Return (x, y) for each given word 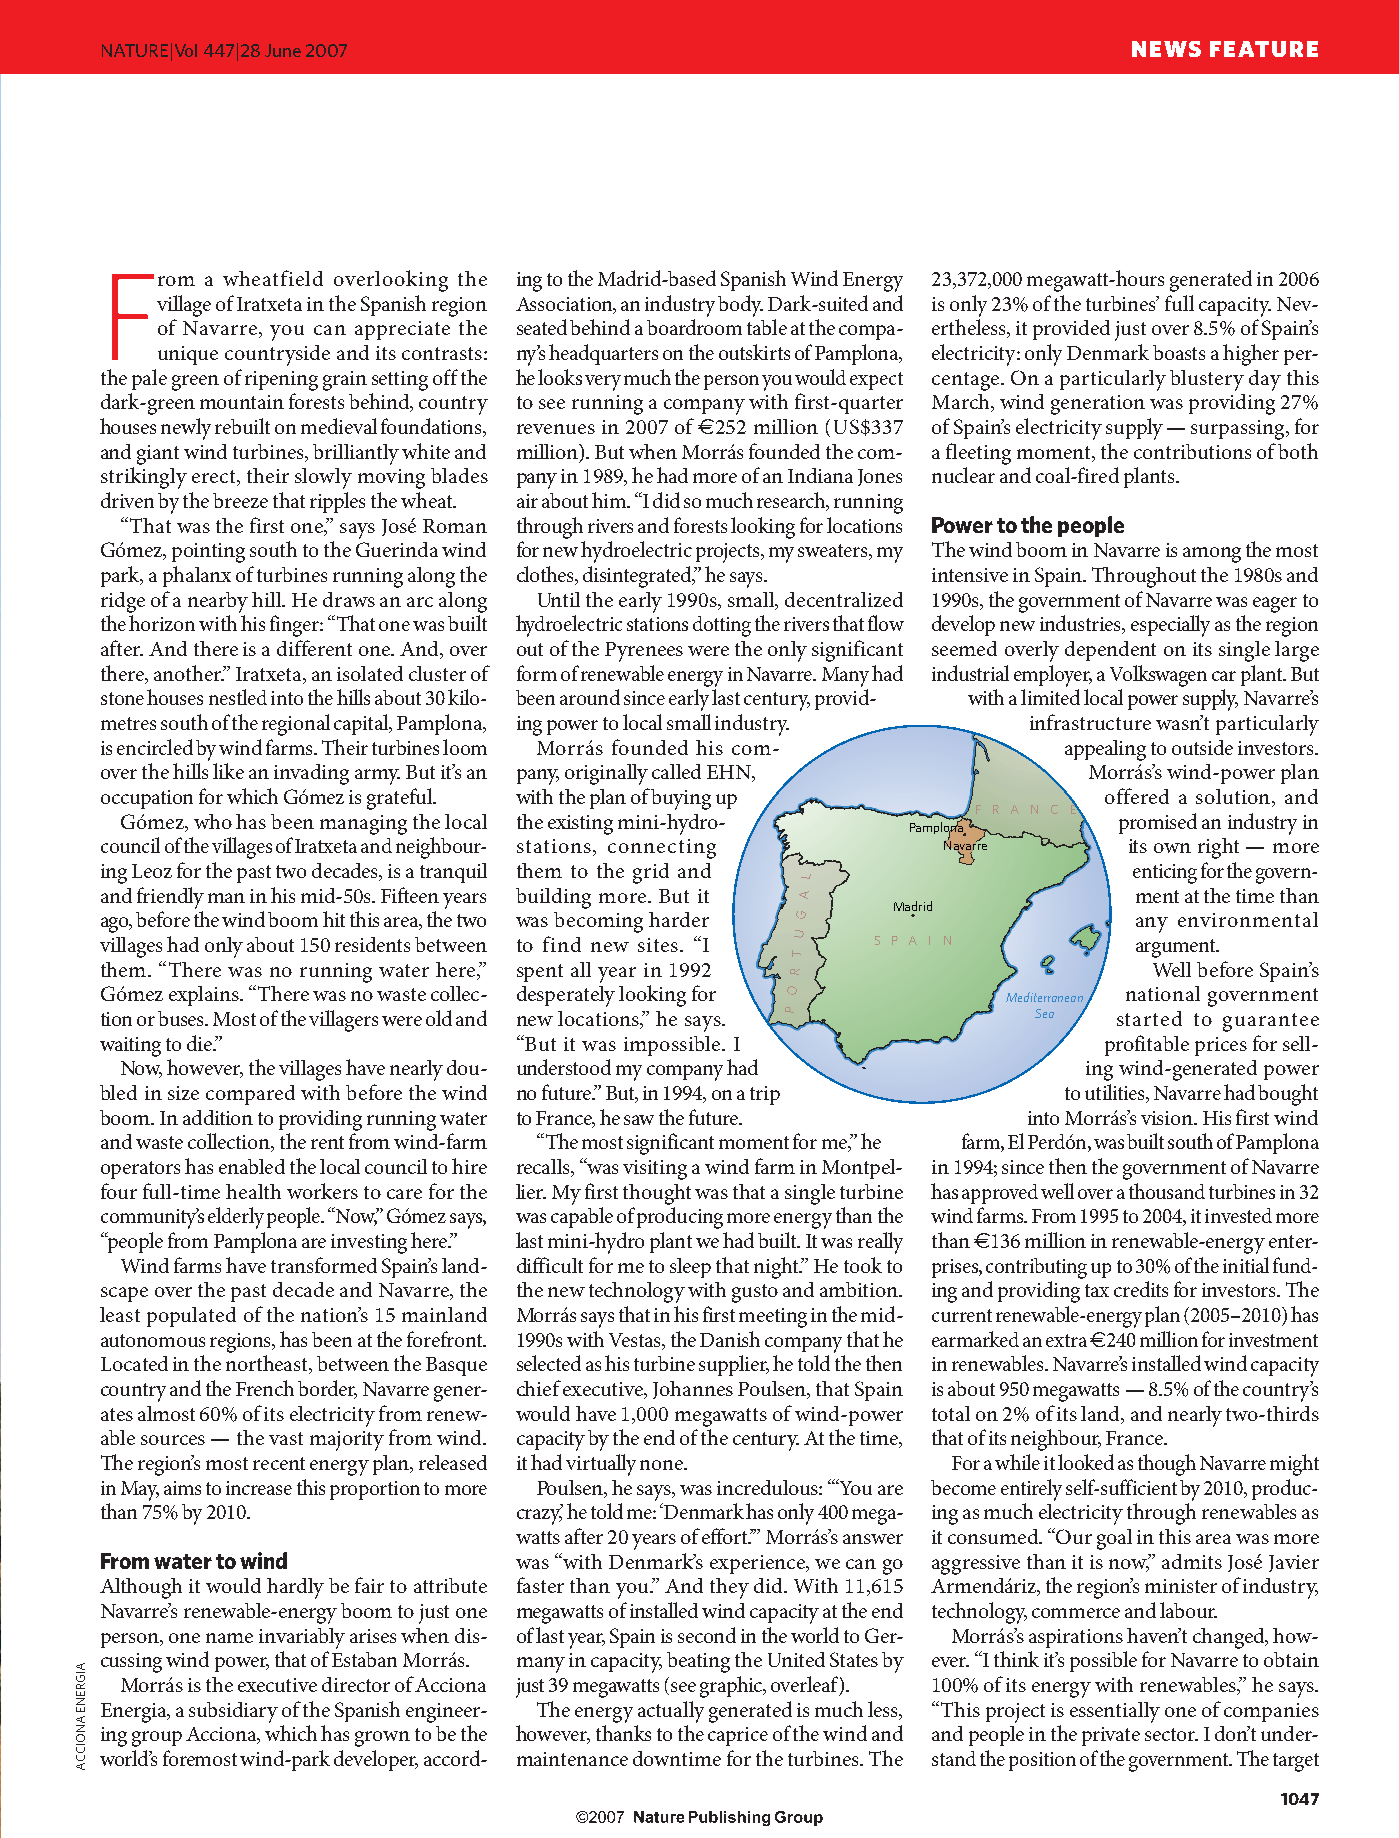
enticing (1165, 874)
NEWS (1166, 49)
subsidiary (233, 1712)
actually (671, 1712)
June (283, 50)
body (740, 306)
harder (679, 919)
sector (1171, 1734)
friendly (170, 898)
